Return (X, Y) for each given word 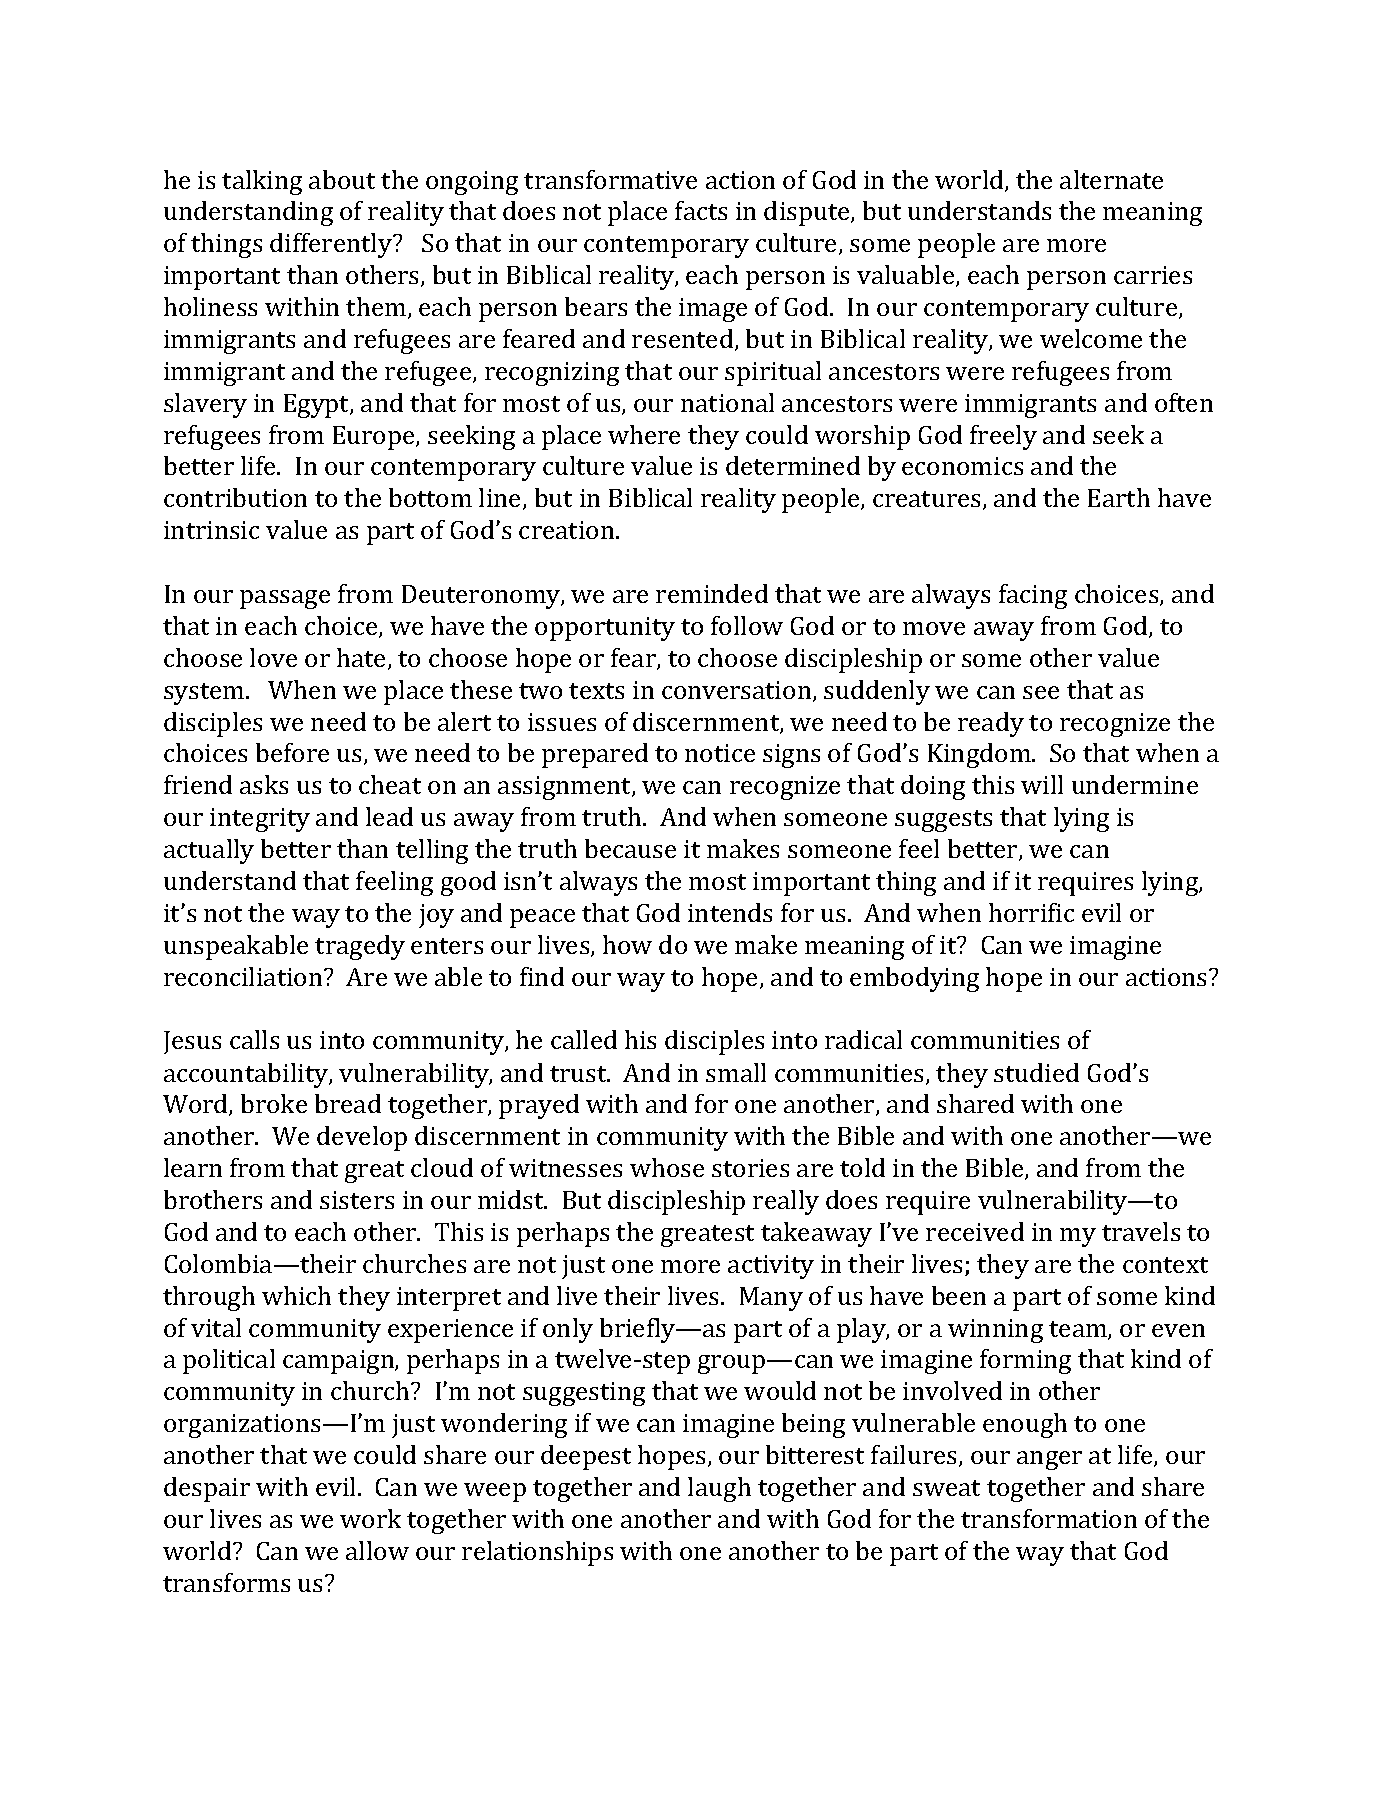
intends (730, 912)
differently (332, 245)
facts (701, 210)
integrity (260, 820)
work (370, 1518)
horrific (1031, 912)
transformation (1049, 1518)
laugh (719, 1489)
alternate (1111, 179)
